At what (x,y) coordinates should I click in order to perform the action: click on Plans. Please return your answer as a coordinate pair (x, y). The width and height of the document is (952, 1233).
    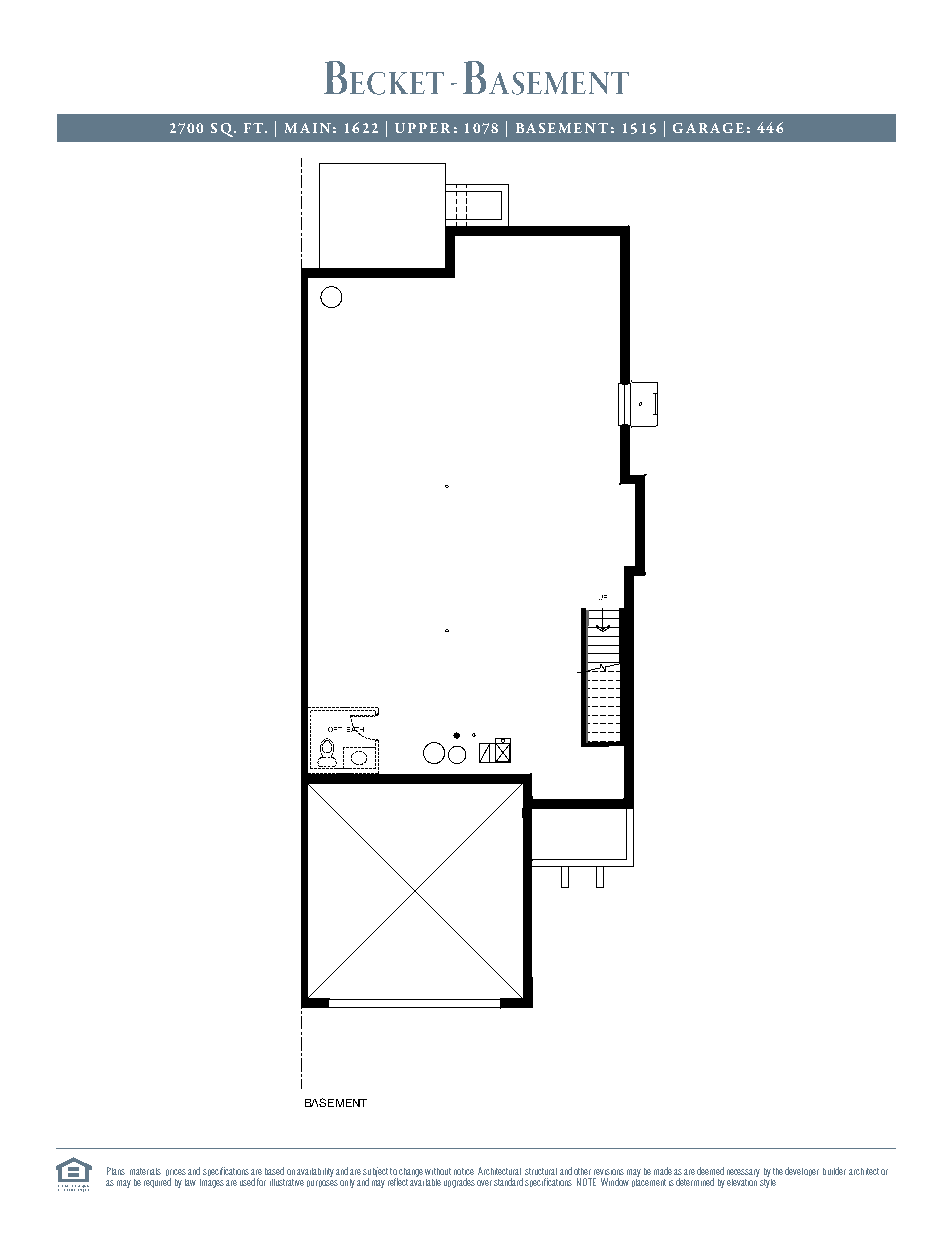
    Looking at the image, I should click on (116, 1171).
